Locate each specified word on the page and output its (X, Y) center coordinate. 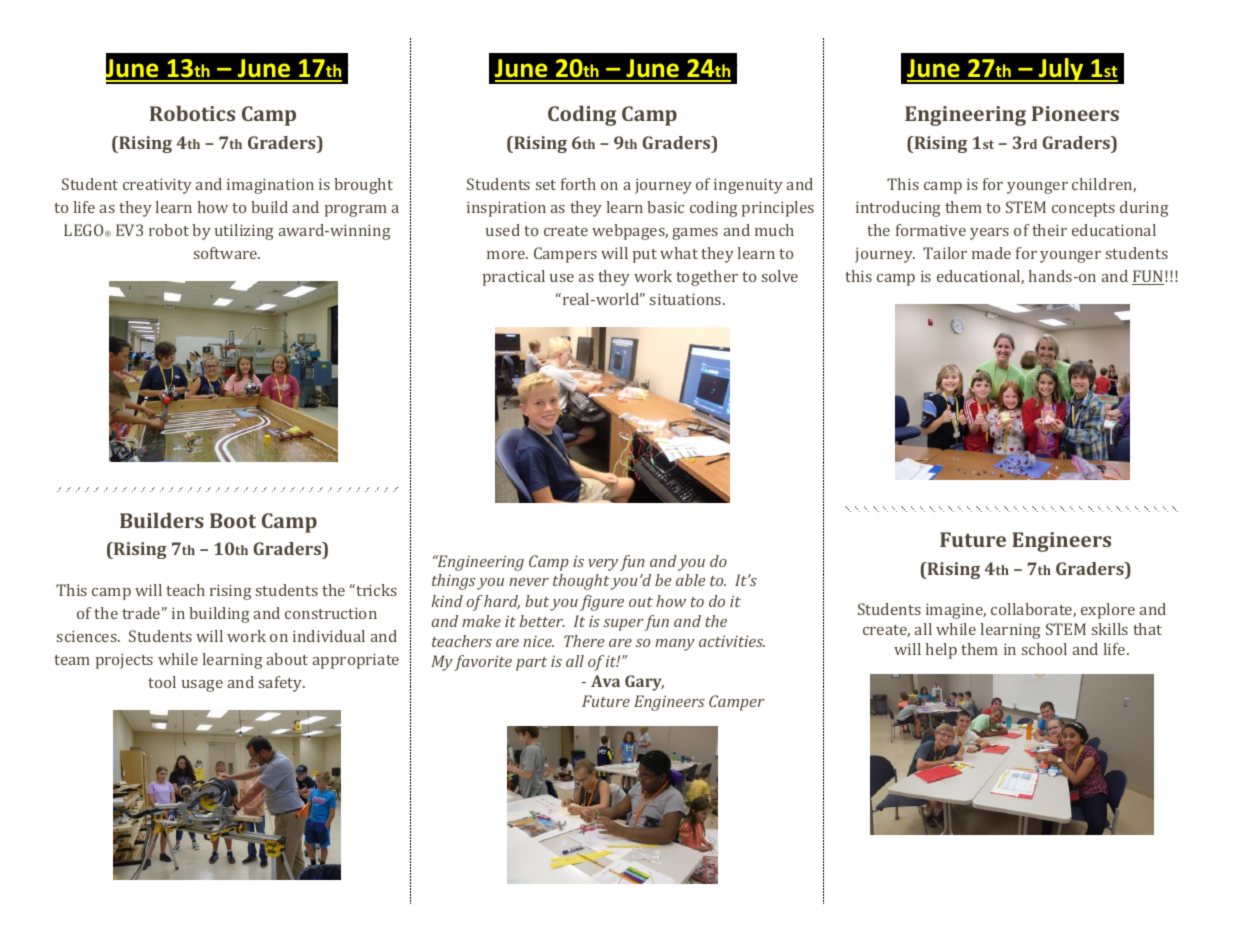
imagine (956, 611)
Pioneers (1075, 113)
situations (687, 299)
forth (578, 184)
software (227, 253)
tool (162, 682)
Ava (605, 681)
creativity (157, 186)
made (991, 253)
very (603, 565)
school (1044, 649)
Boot (233, 520)
